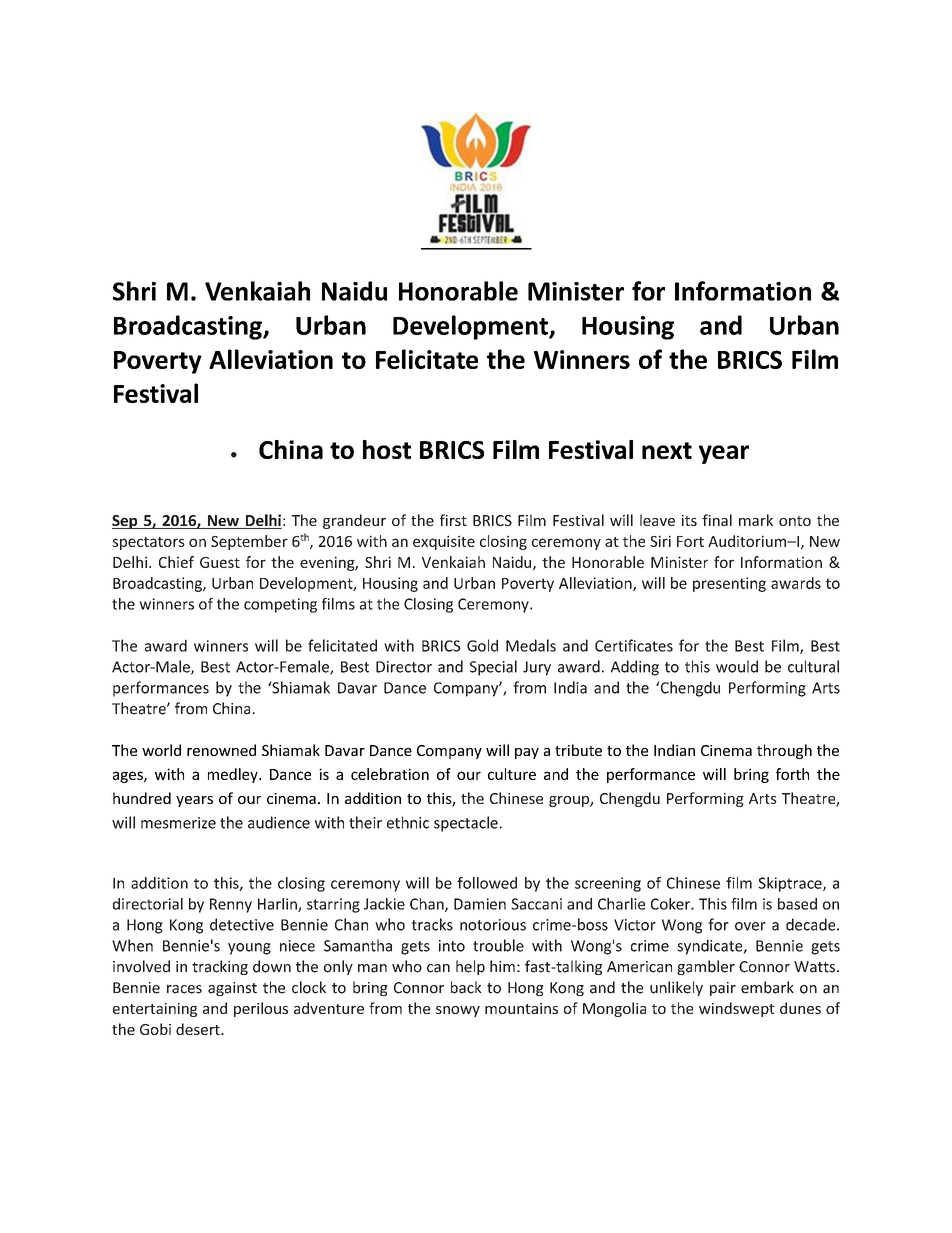 The width and height of the document is (952, 1233). What do you see at coordinates (784, 751) in the document?
I see `through` at bounding box center [784, 751].
